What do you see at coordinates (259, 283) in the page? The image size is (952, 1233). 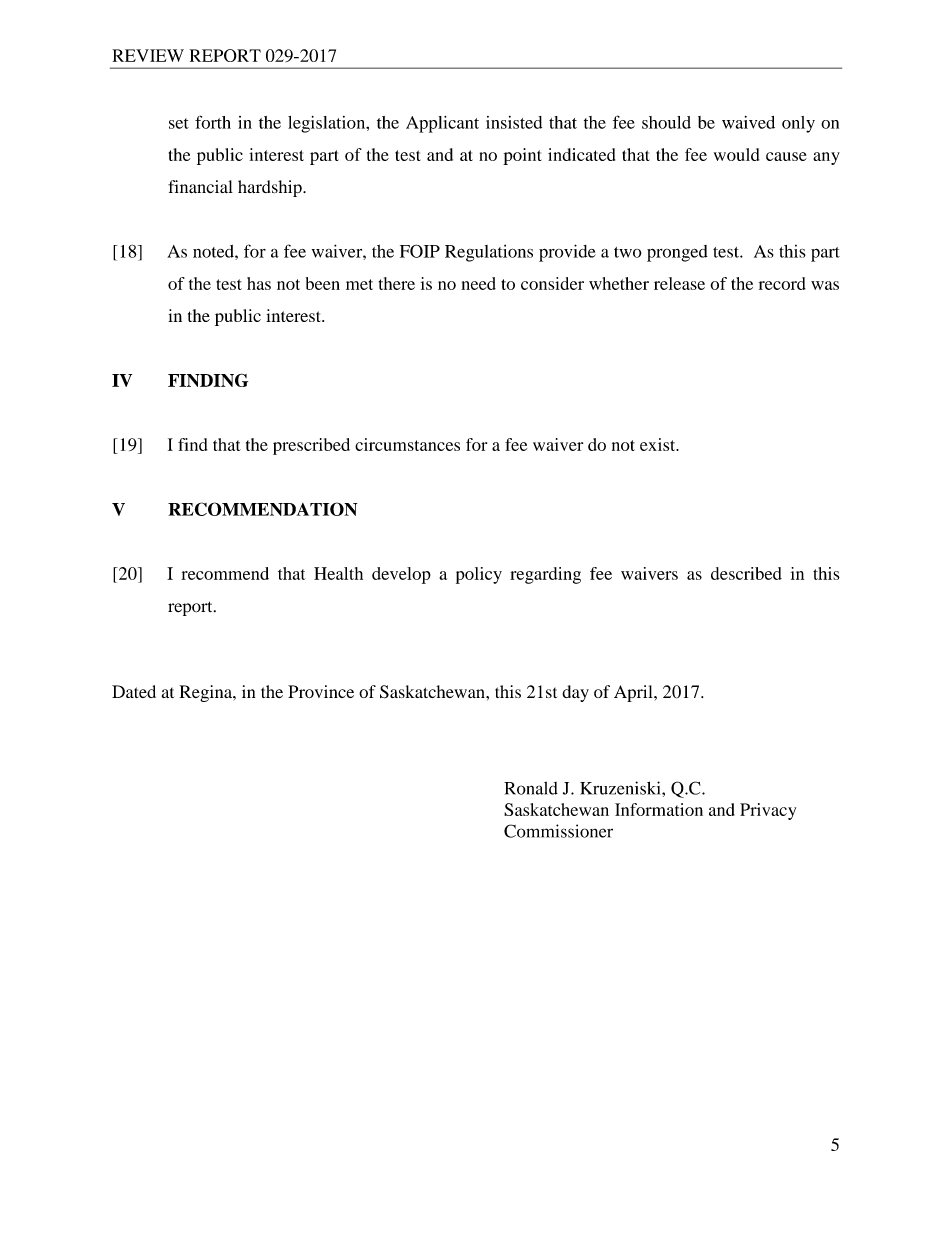 I see `has` at bounding box center [259, 283].
